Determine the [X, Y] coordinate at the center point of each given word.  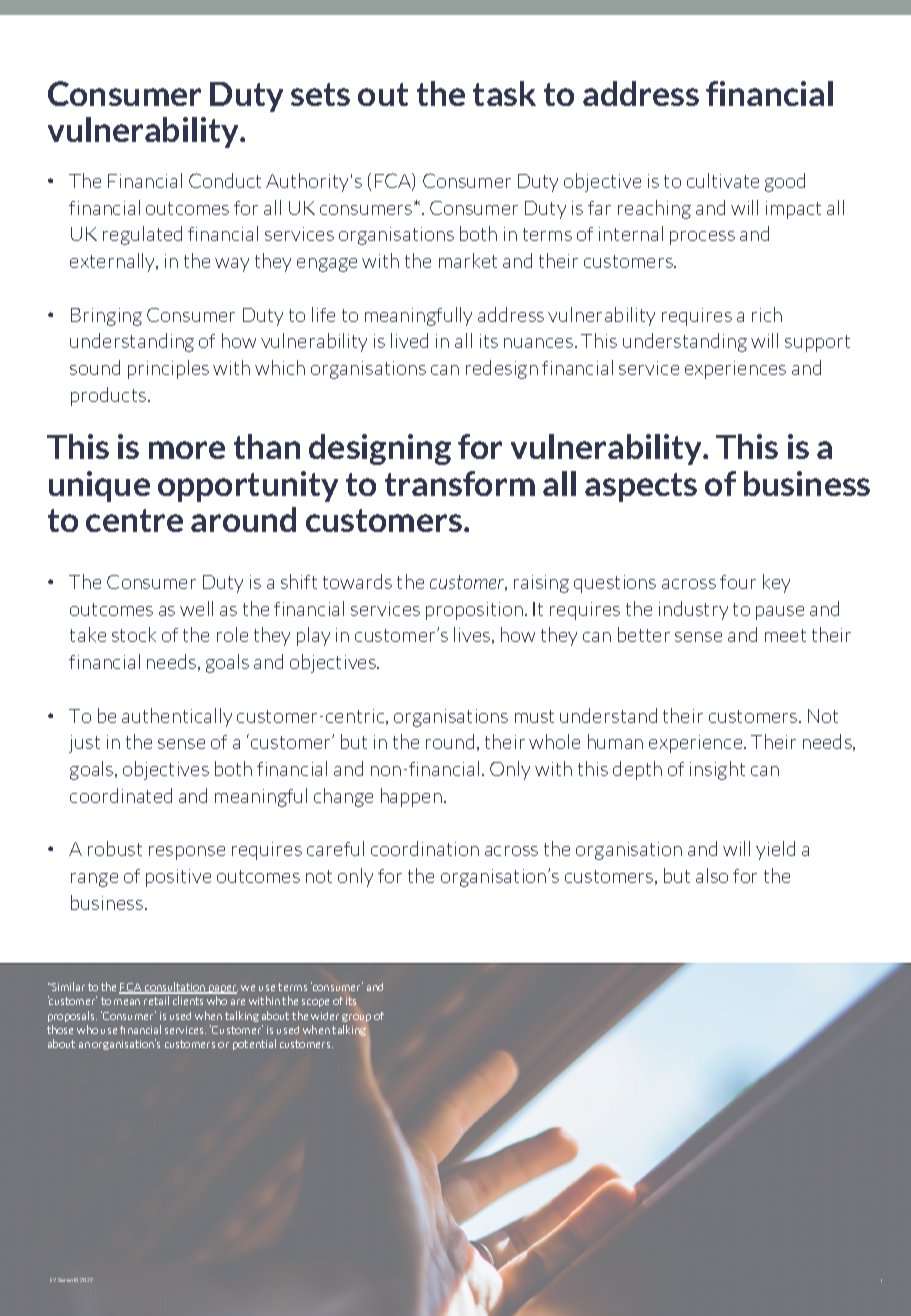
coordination [425, 848]
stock [134, 634]
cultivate [723, 180]
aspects [641, 487]
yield [775, 850]
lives [473, 635]
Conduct [225, 180]
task [504, 93]
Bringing [106, 317]
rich [767, 314]
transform [460, 483]
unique [99, 486]
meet [785, 635]
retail [156, 1000]
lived [409, 340]
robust [115, 848]
